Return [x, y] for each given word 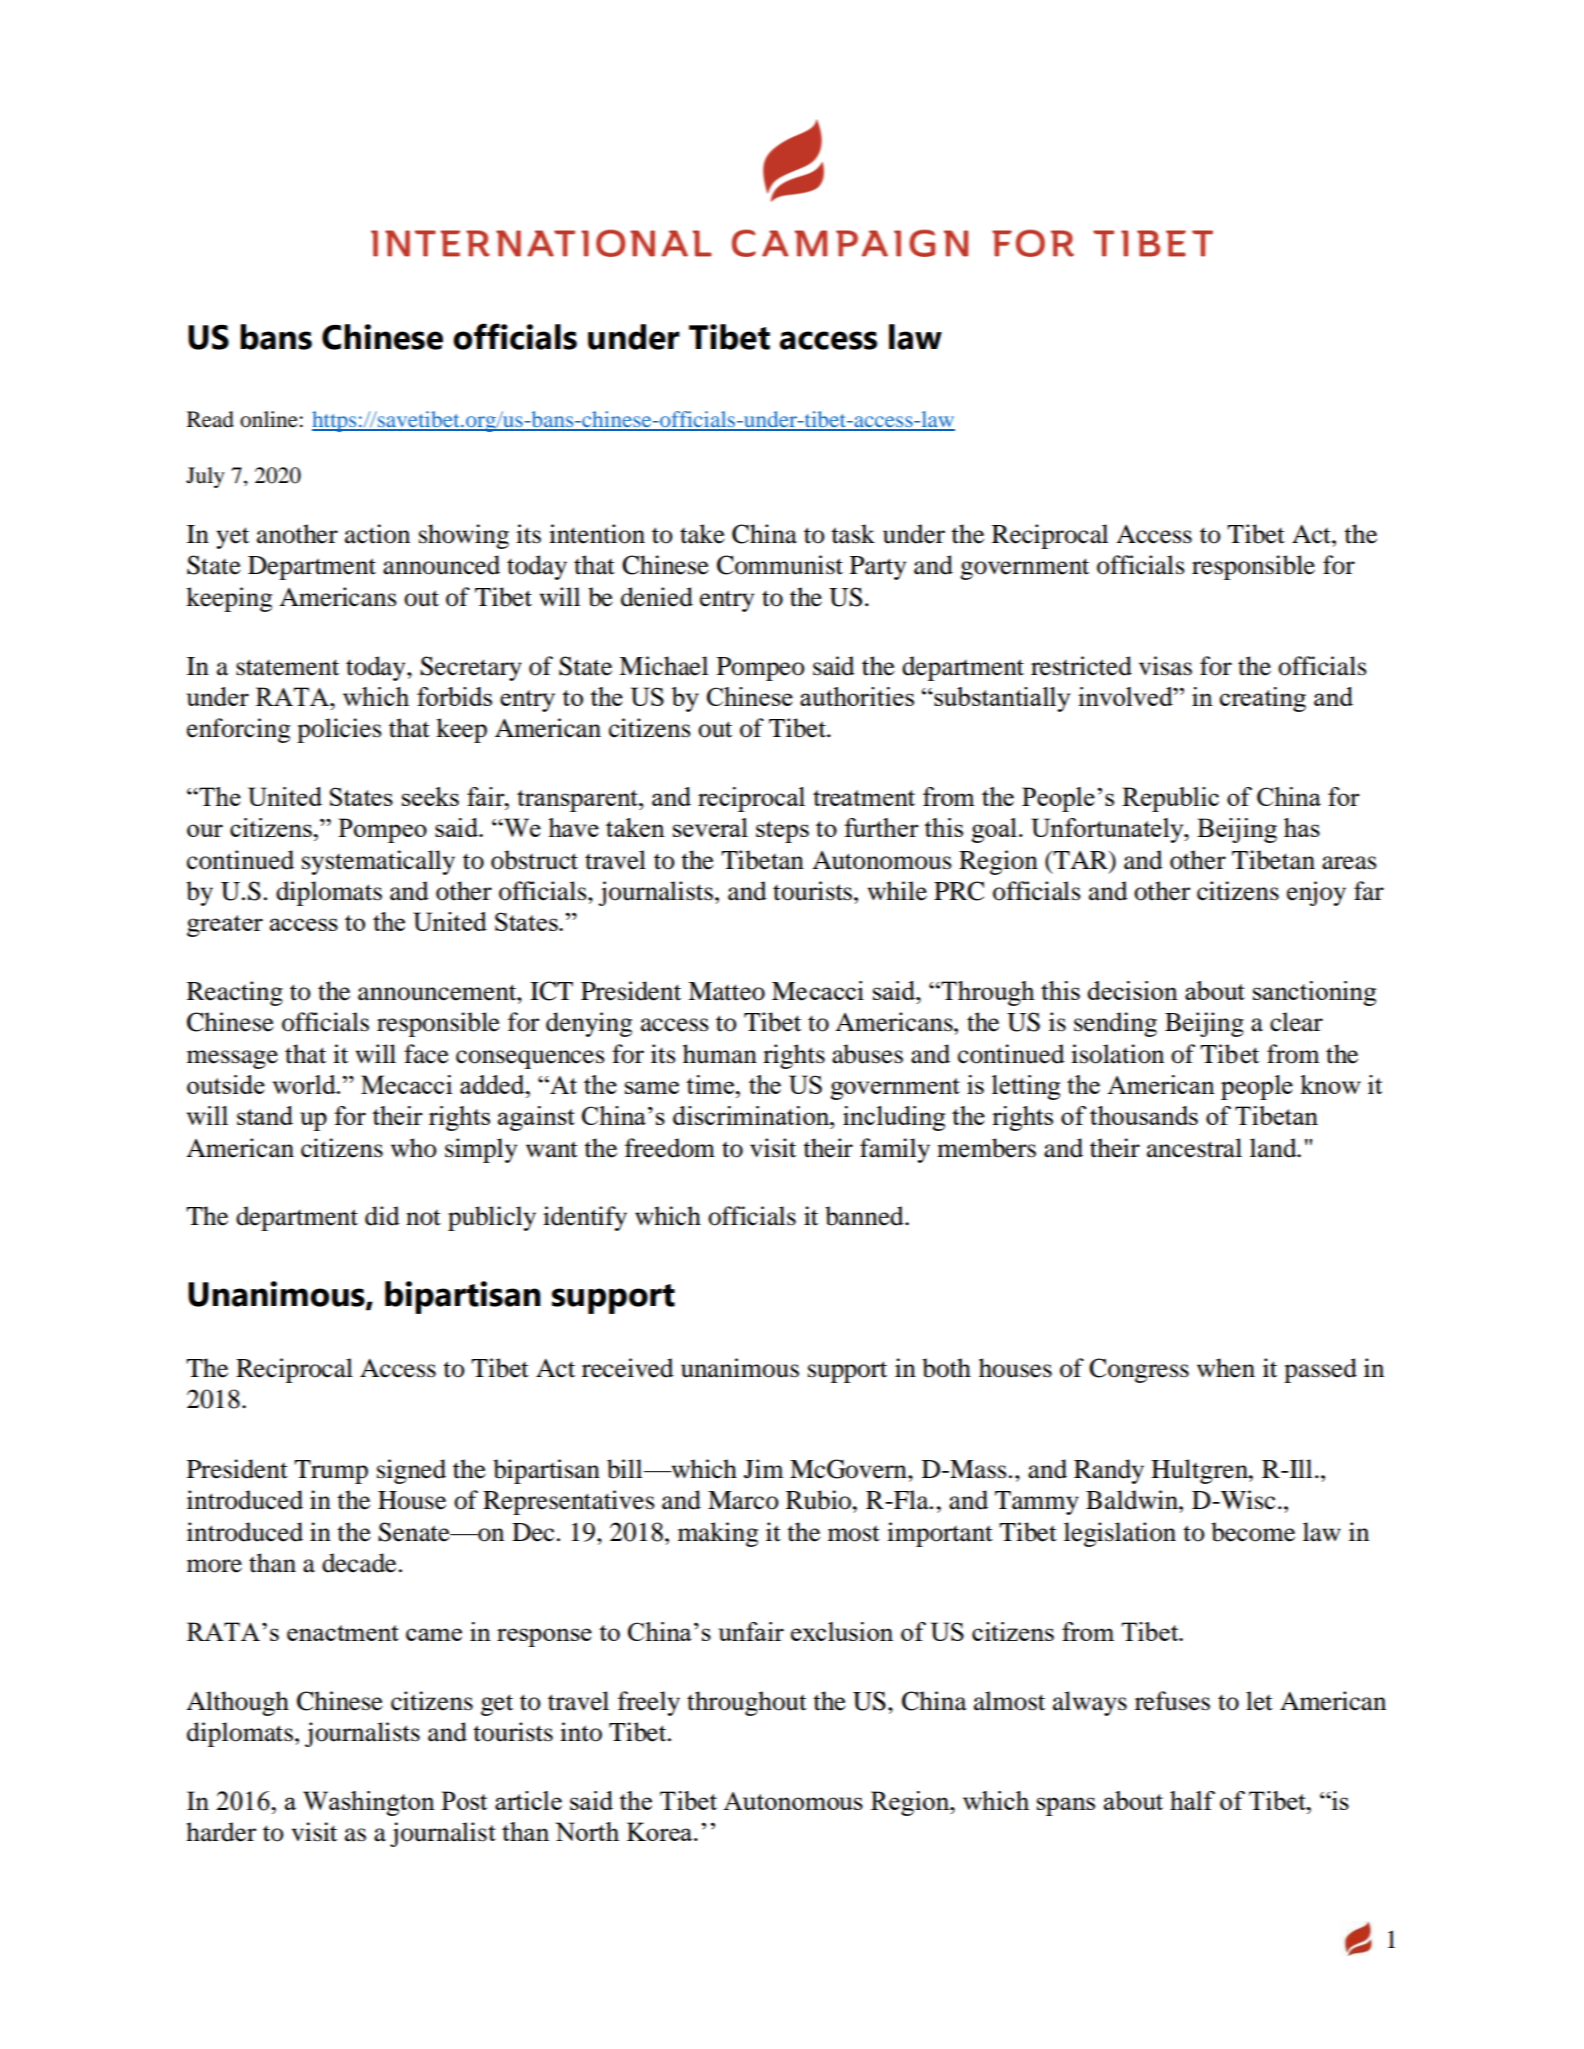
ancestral [1194, 1148]
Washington [369, 1803]
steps [782, 832]
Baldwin [1133, 1500]
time [711, 1084]
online [269, 419]
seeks [430, 796]
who [413, 1148]
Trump [331, 1472]
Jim [764, 1469]
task [853, 534]
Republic [1170, 799]
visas [1165, 666]
